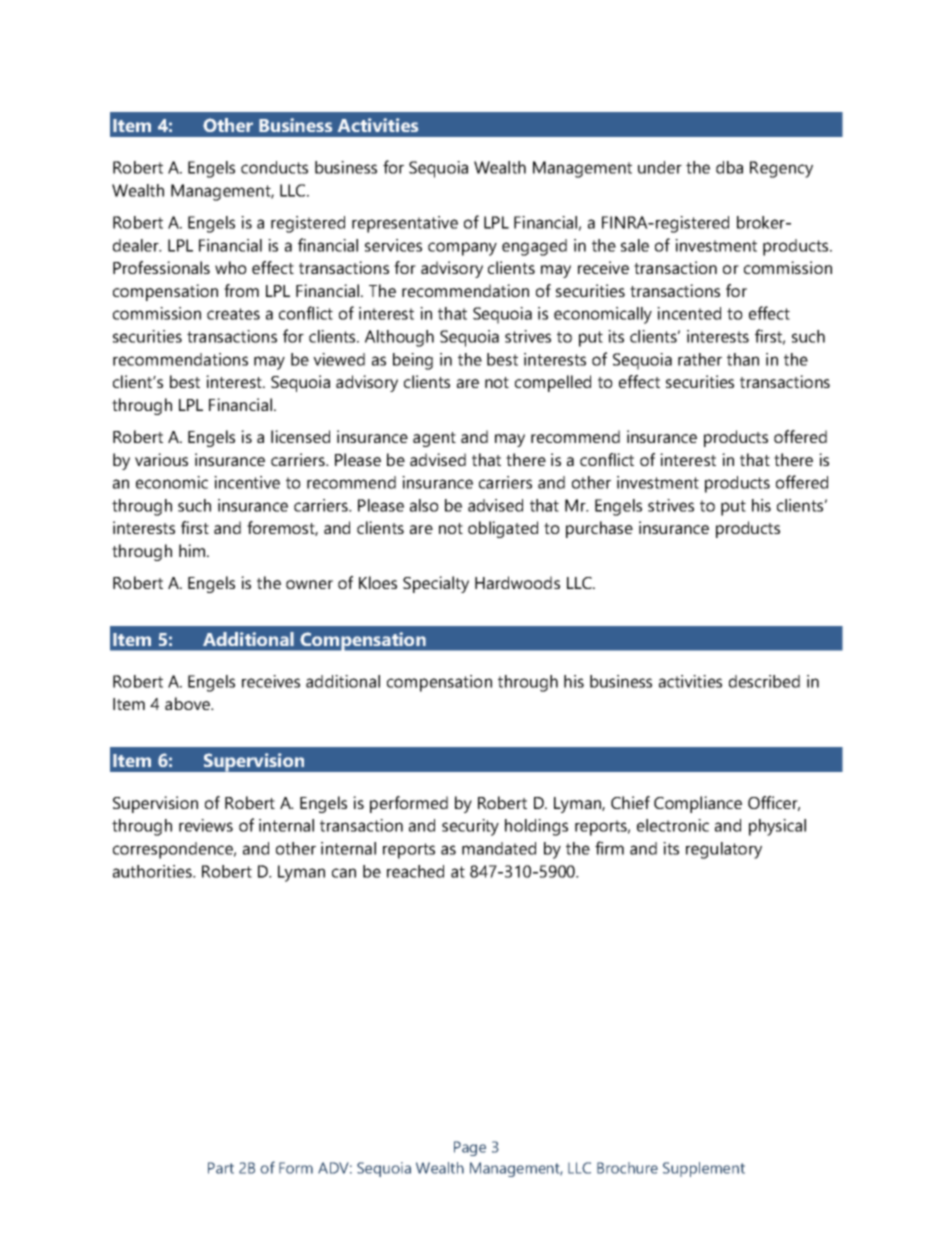 The width and height of the screenshot is (952, 1233). Describe the element at coordinates (470, 1148) in the screenshot. I see `Page` at that location.
